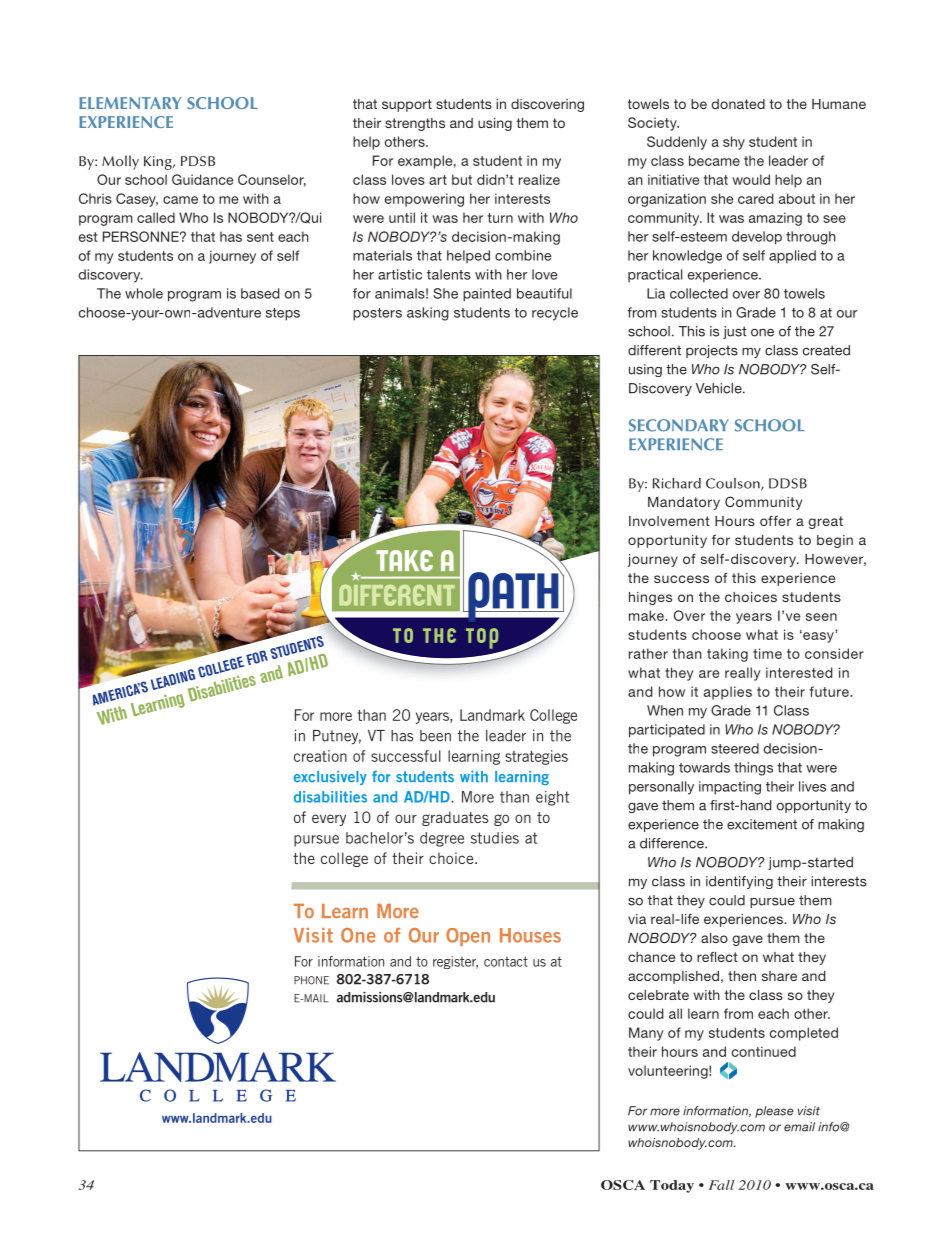 This page has height=1237, width=952. What do you see at coordinates (767, 653) in the page?
I see `time` at bounding box center [767, 653].
